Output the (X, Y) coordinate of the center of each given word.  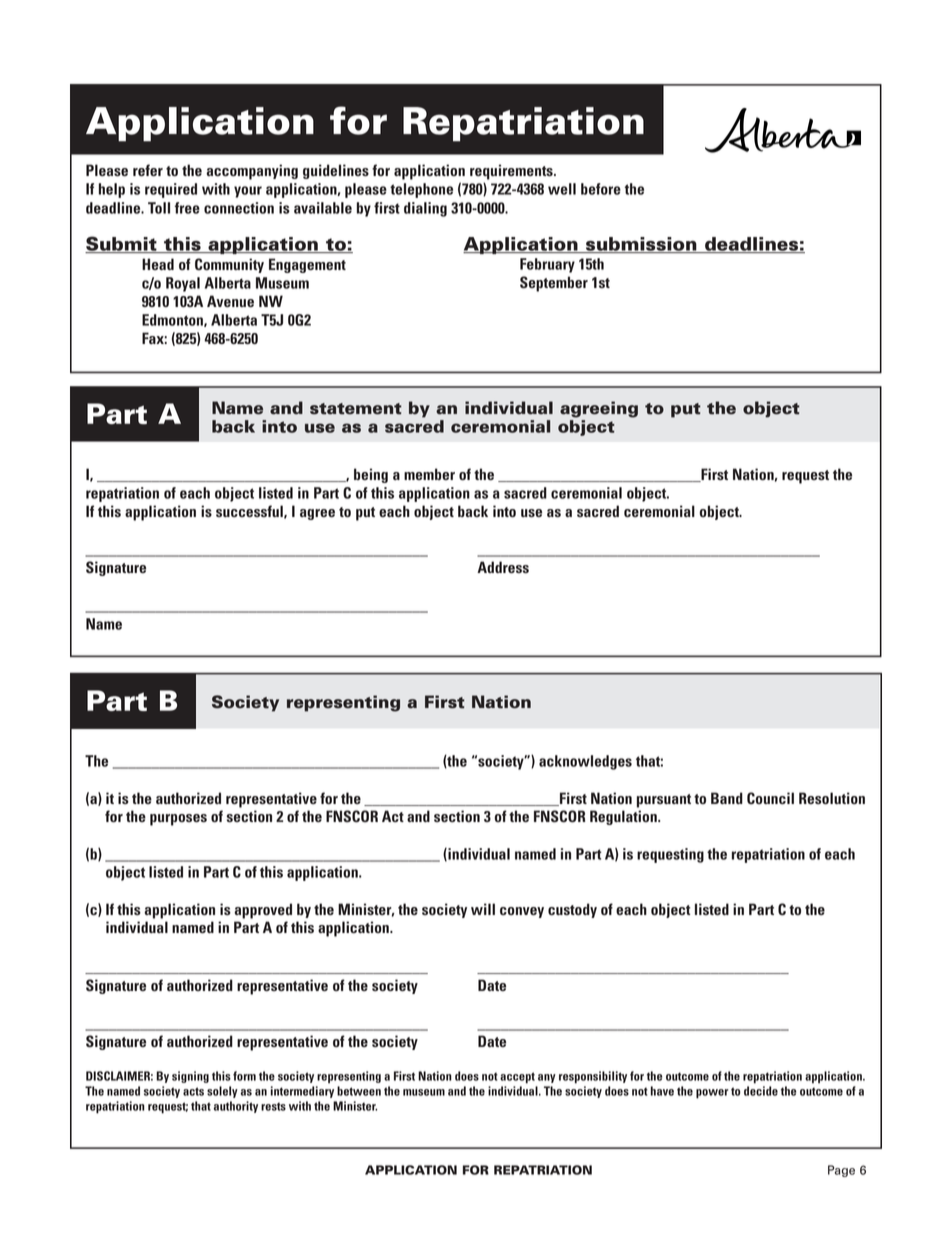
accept (517, 1078)
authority (236, 1107)
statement (356, 409)
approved (263, 911)
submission (641, 245)
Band (727, 798)
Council (770, 798)
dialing (425, 209)
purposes (178, 820)
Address (503, 567)
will (483, 909)
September (554, 284)
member (429, 474)
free (187, 208)
